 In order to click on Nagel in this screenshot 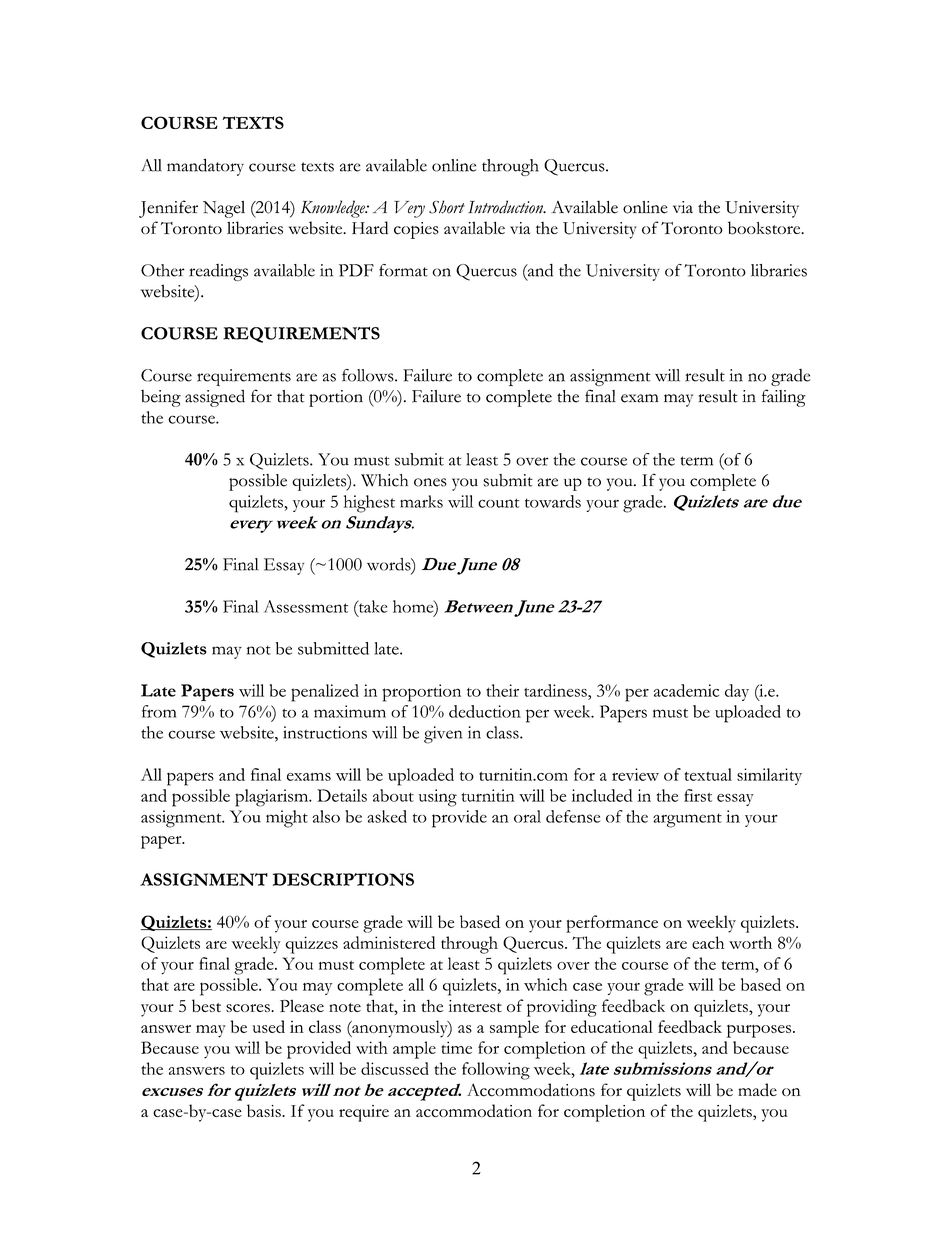, I will do `click(224, 209)`.
